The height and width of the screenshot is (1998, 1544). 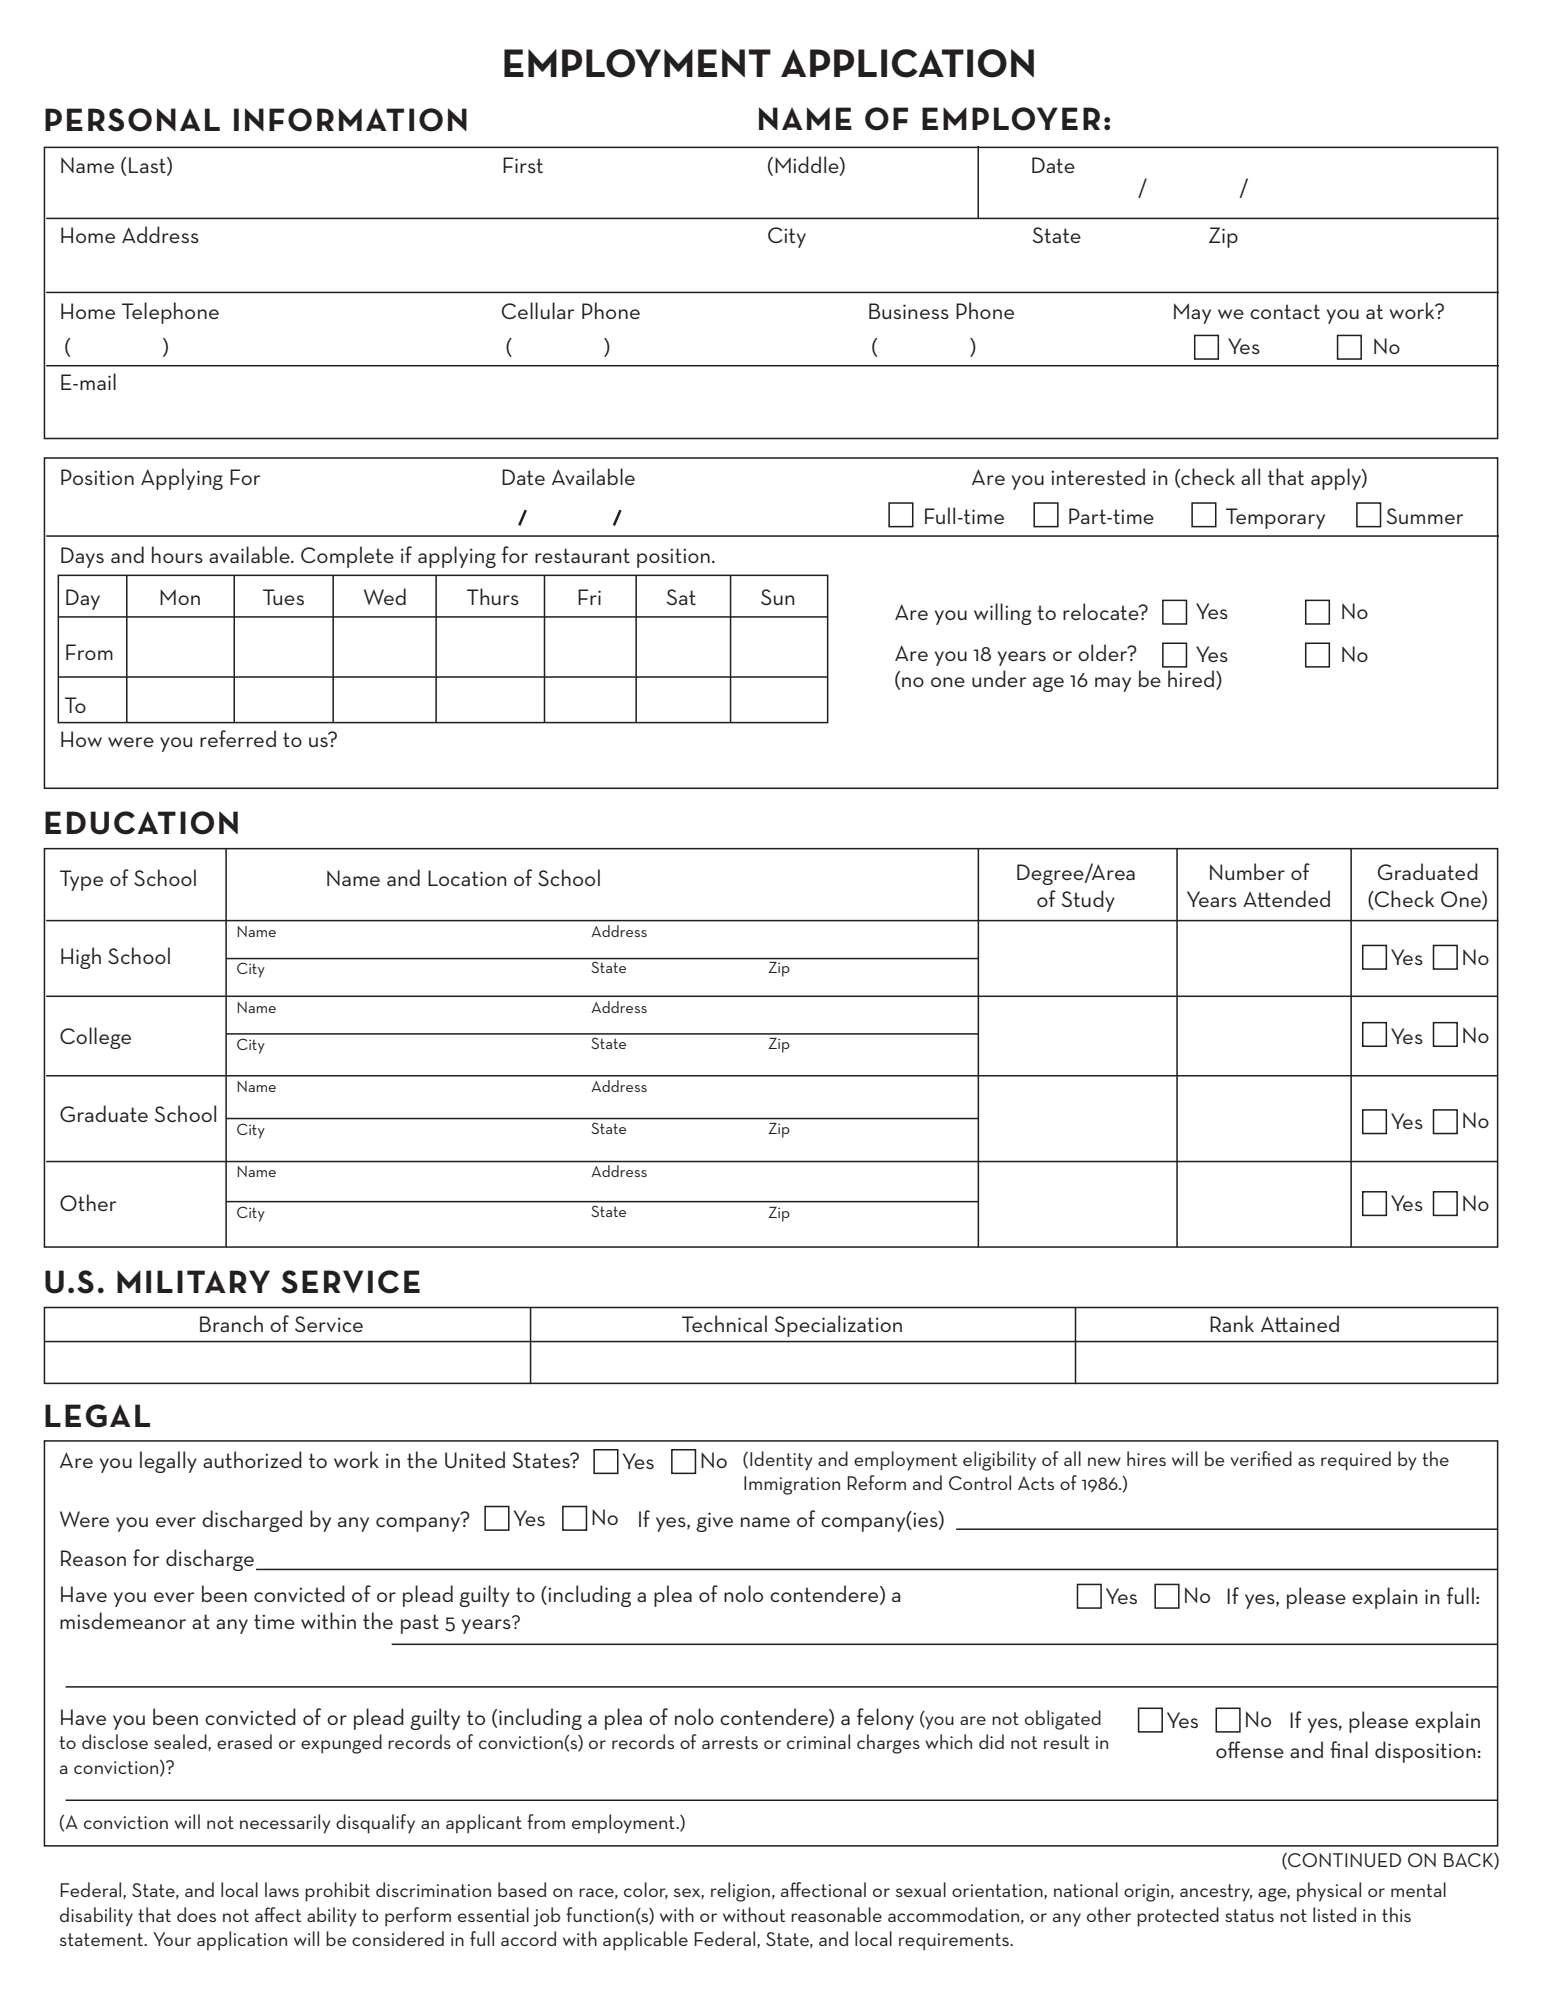 What do you see at coordinates (283, 597) in the screenshot?
I see `Tues` at bounding box center [283, 597].
